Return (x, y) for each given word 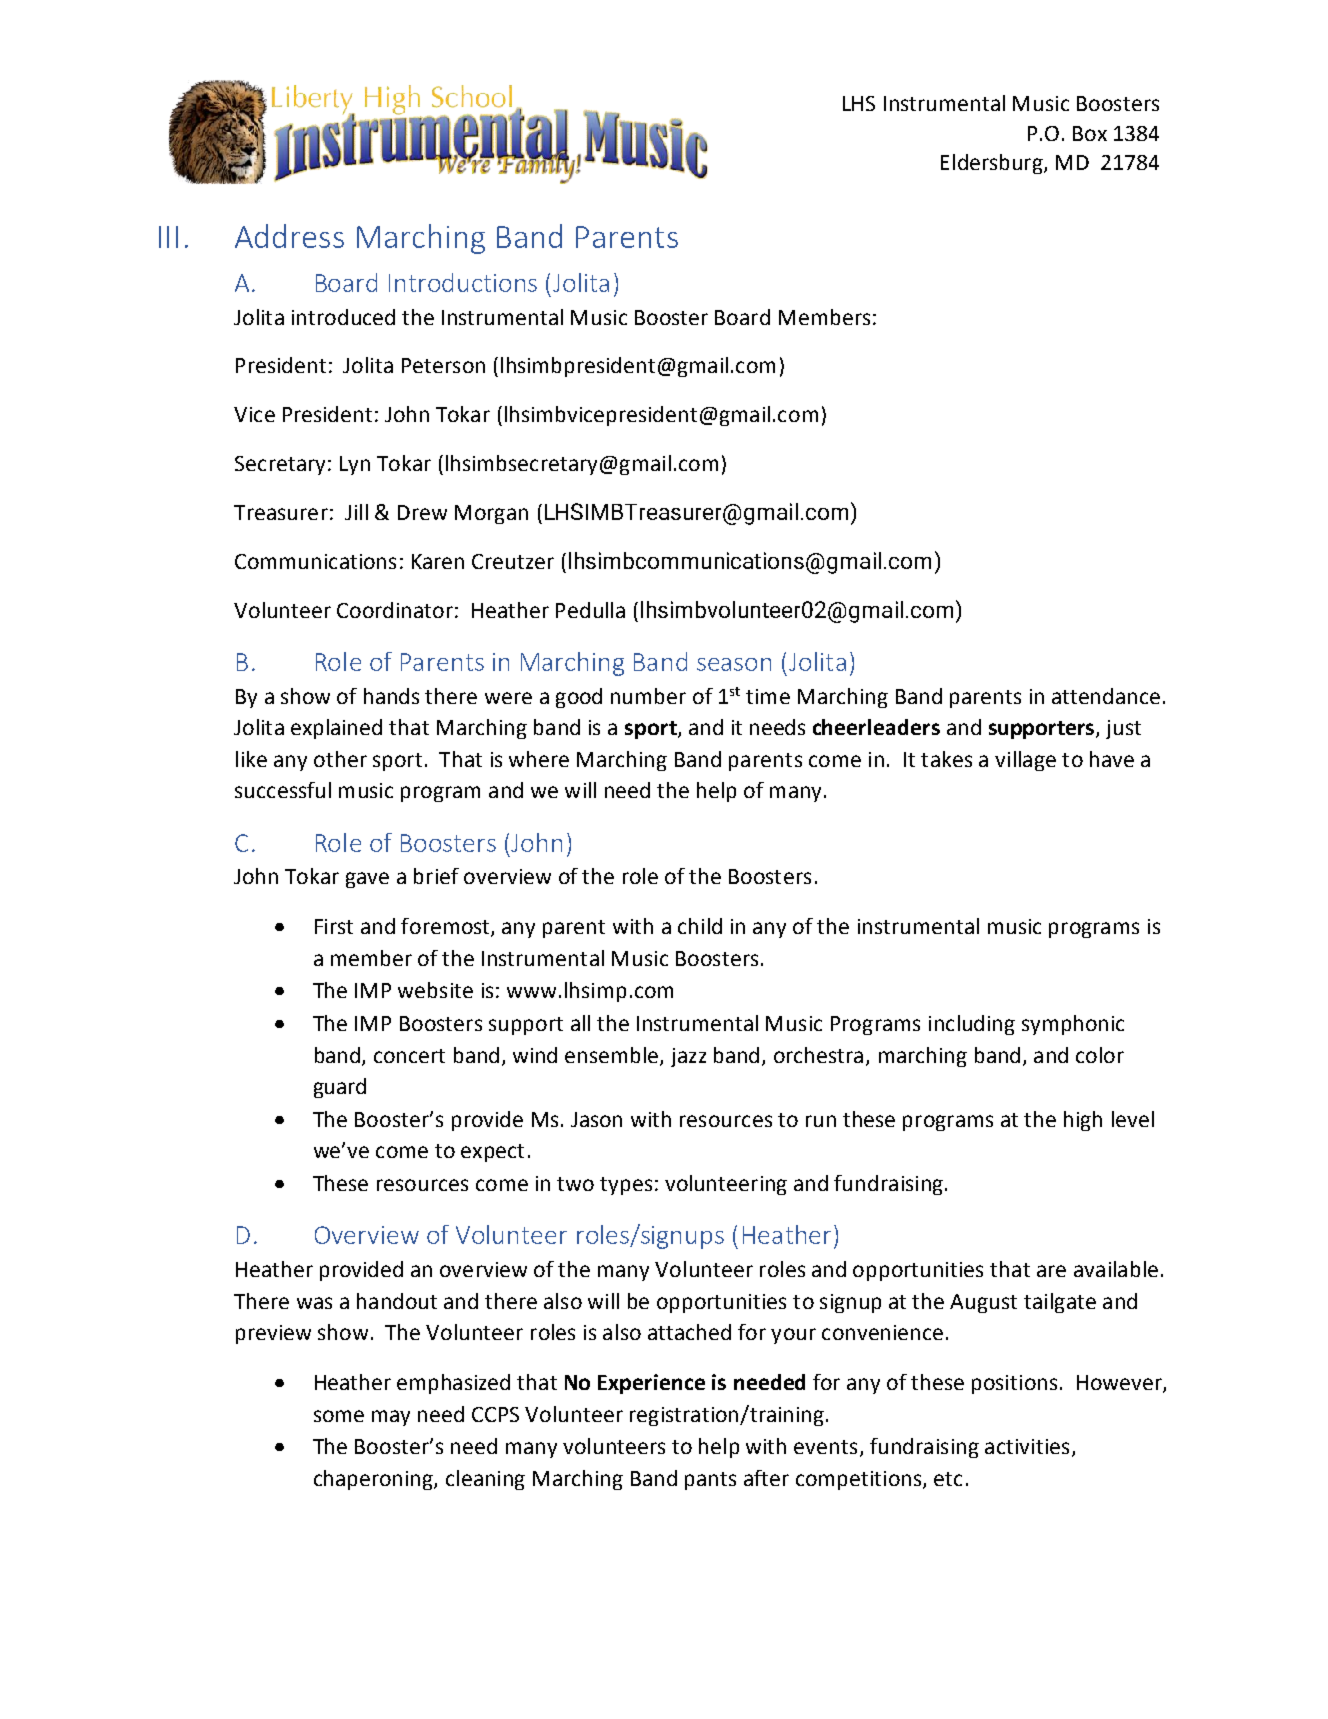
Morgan (491, 514)
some (339, 1416)
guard (340, 1088)
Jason (596, 1119)
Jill (356, 512)
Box (1090, 133)
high (1083, 1121)
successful (283, 790)
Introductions (463, 282)
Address (289, 236)
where (539, 759)
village (1025, 761)
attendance (1106, 696)
